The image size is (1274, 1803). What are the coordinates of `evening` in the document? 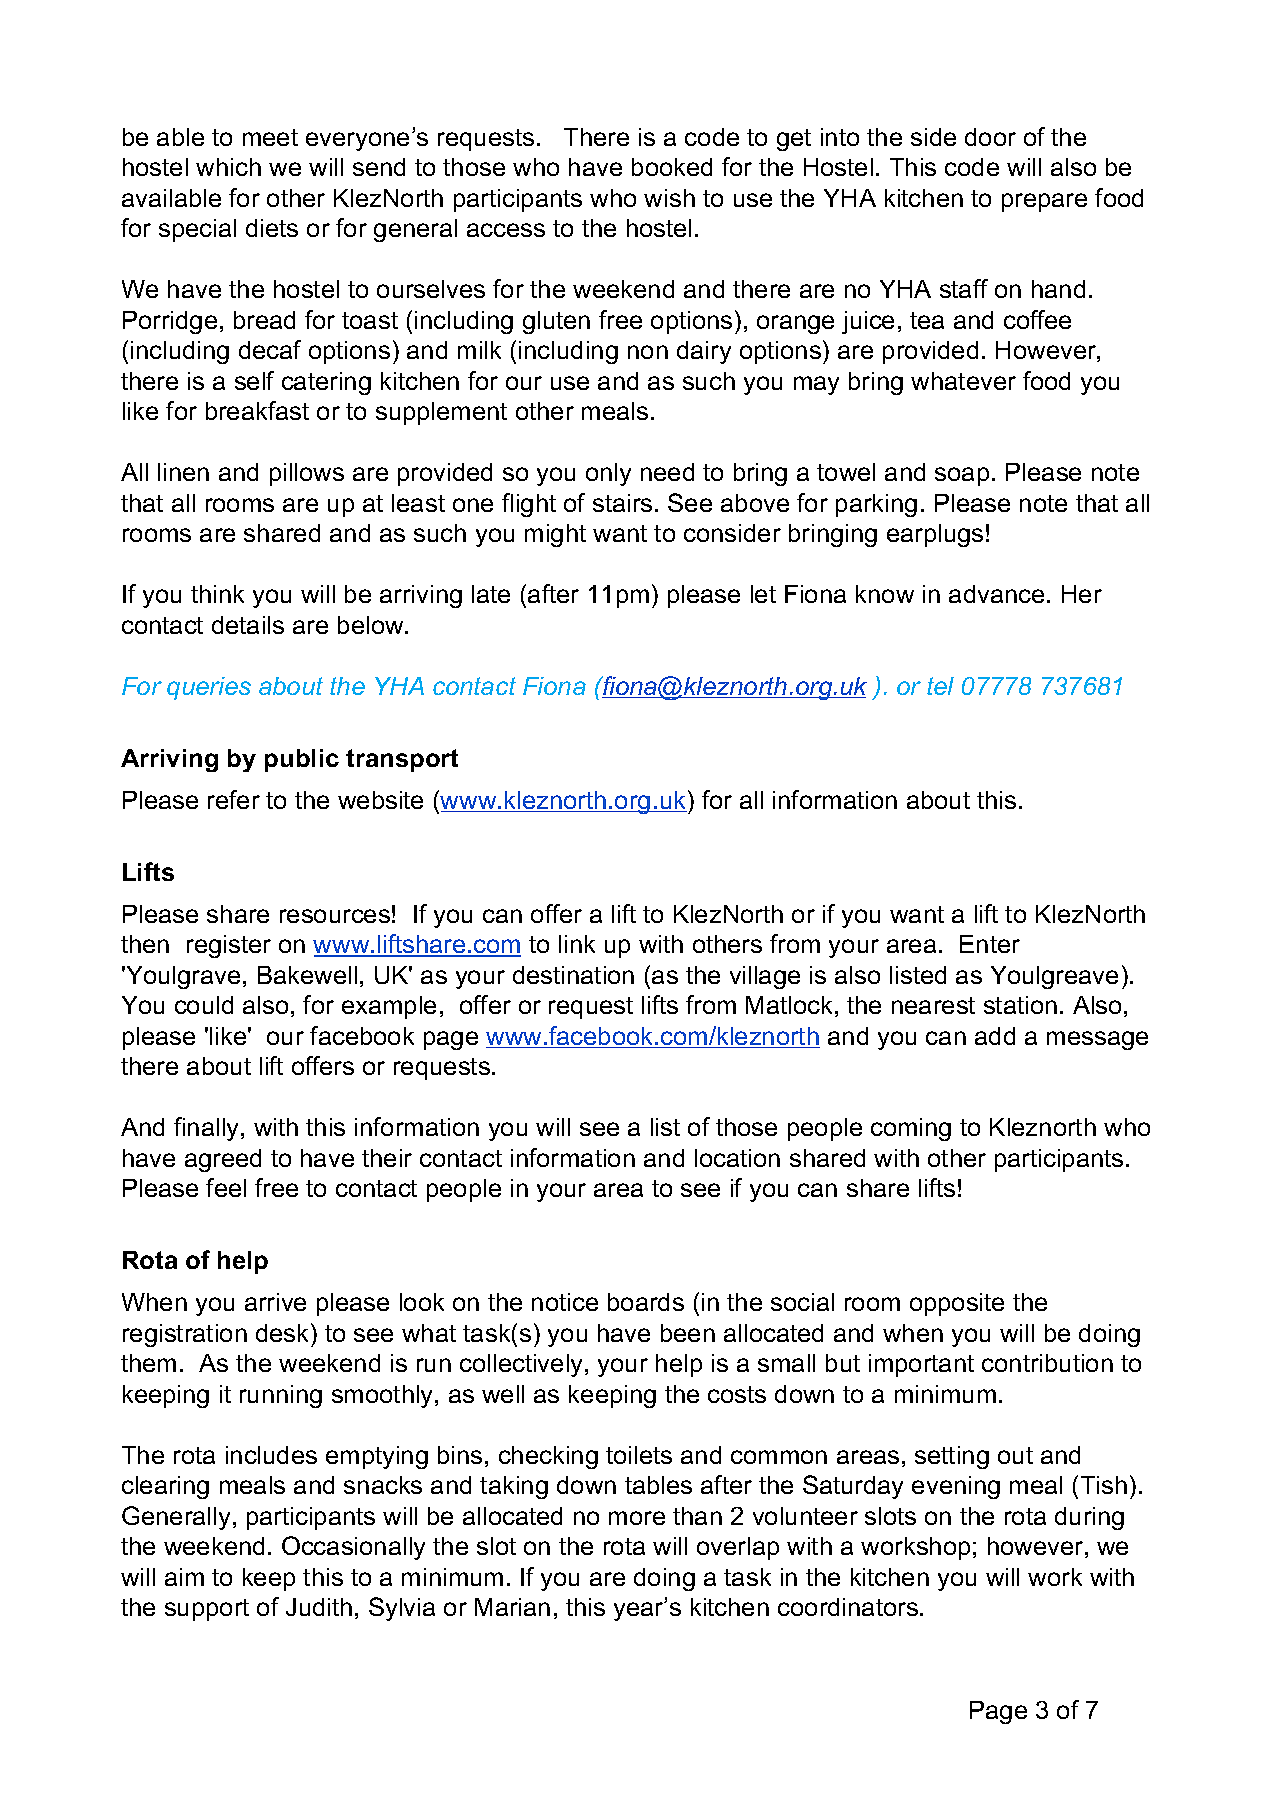 It's located at (956, 1487).
